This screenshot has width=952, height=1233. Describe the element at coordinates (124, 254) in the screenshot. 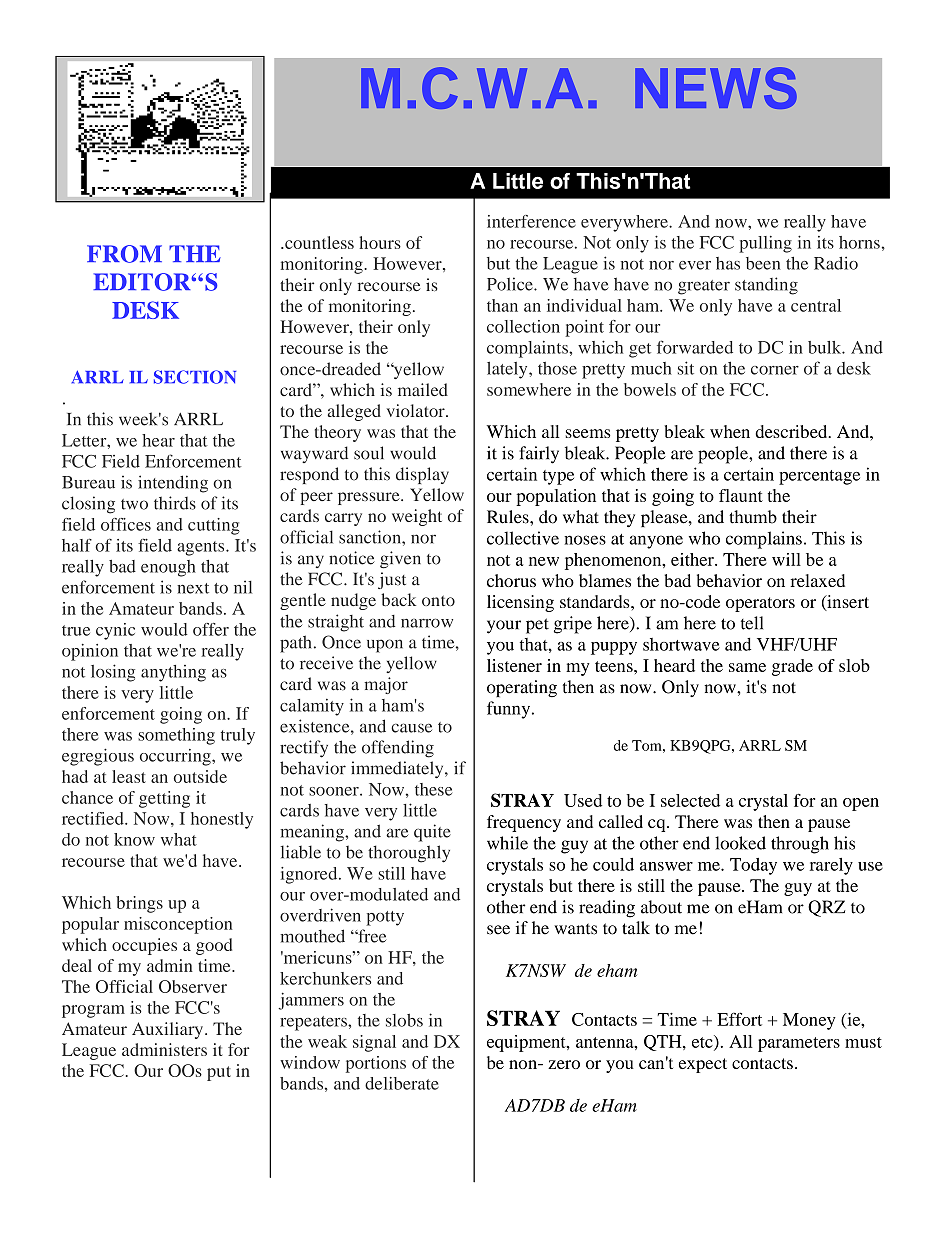

I see `FROM` at that location.
